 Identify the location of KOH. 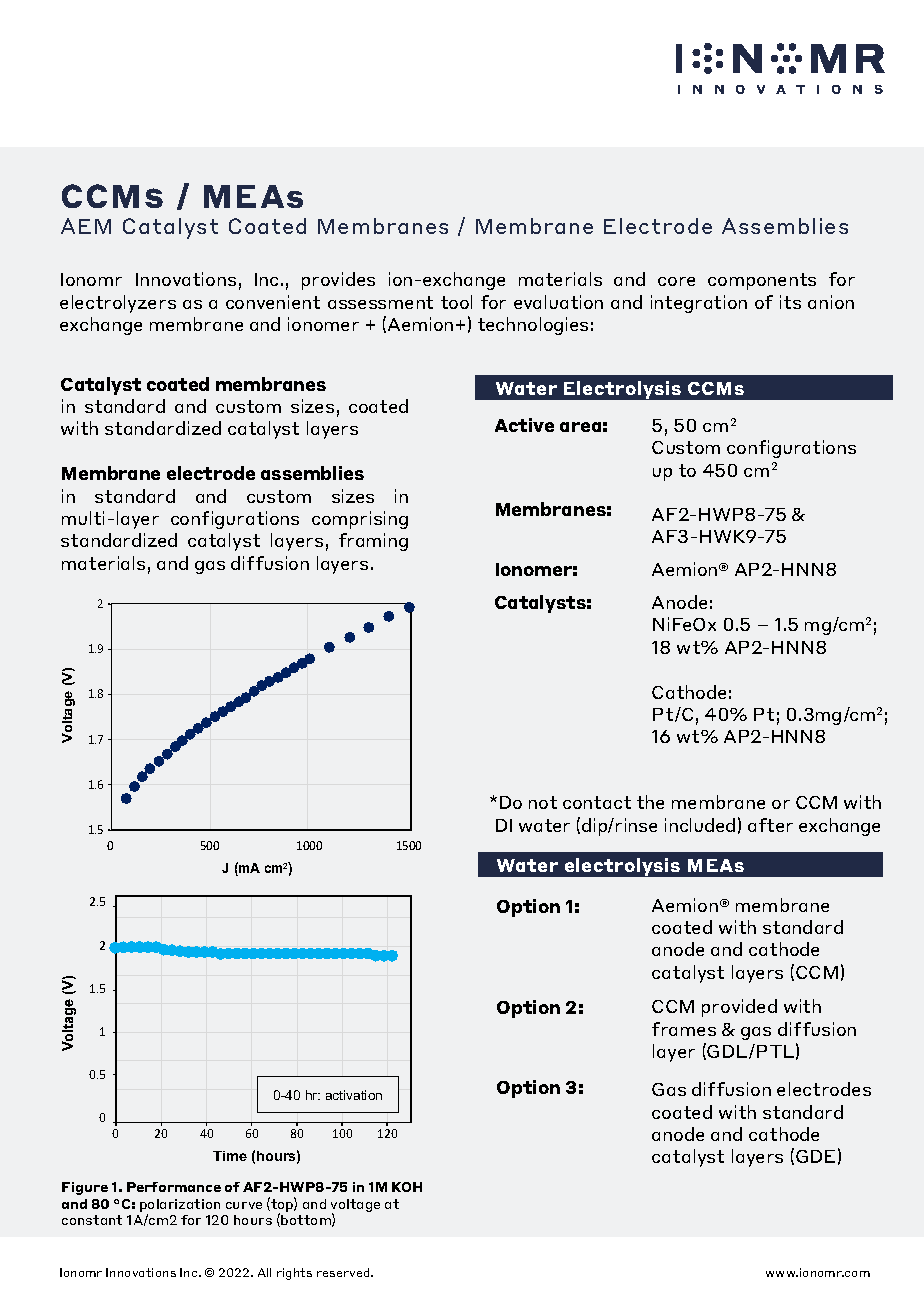
(407, 1187).
